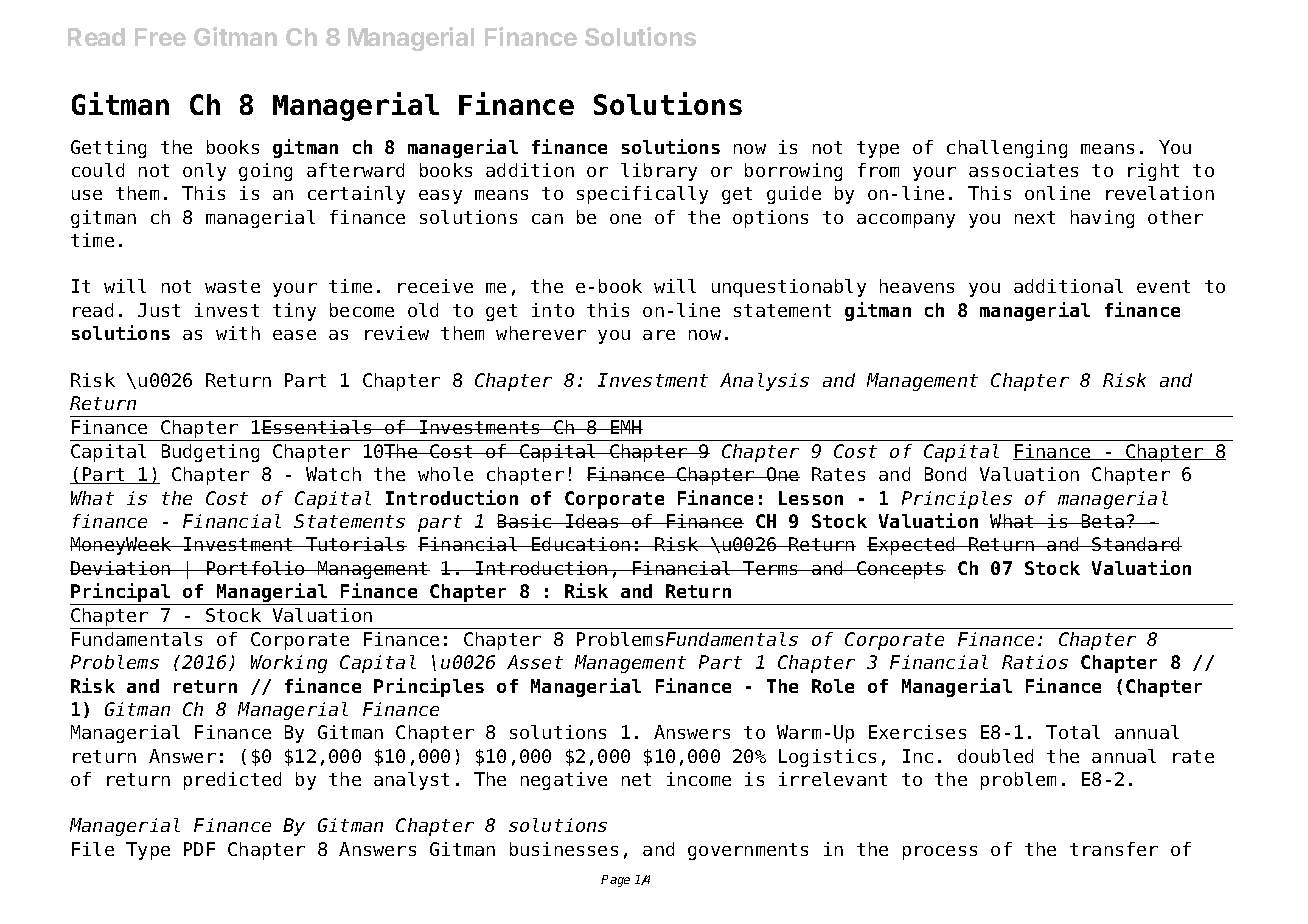 This page has width=1308, height=924. What do you see at coordinates (1007, 149) in the page?
I see `challenging` at bounding box center [1007, 149].
